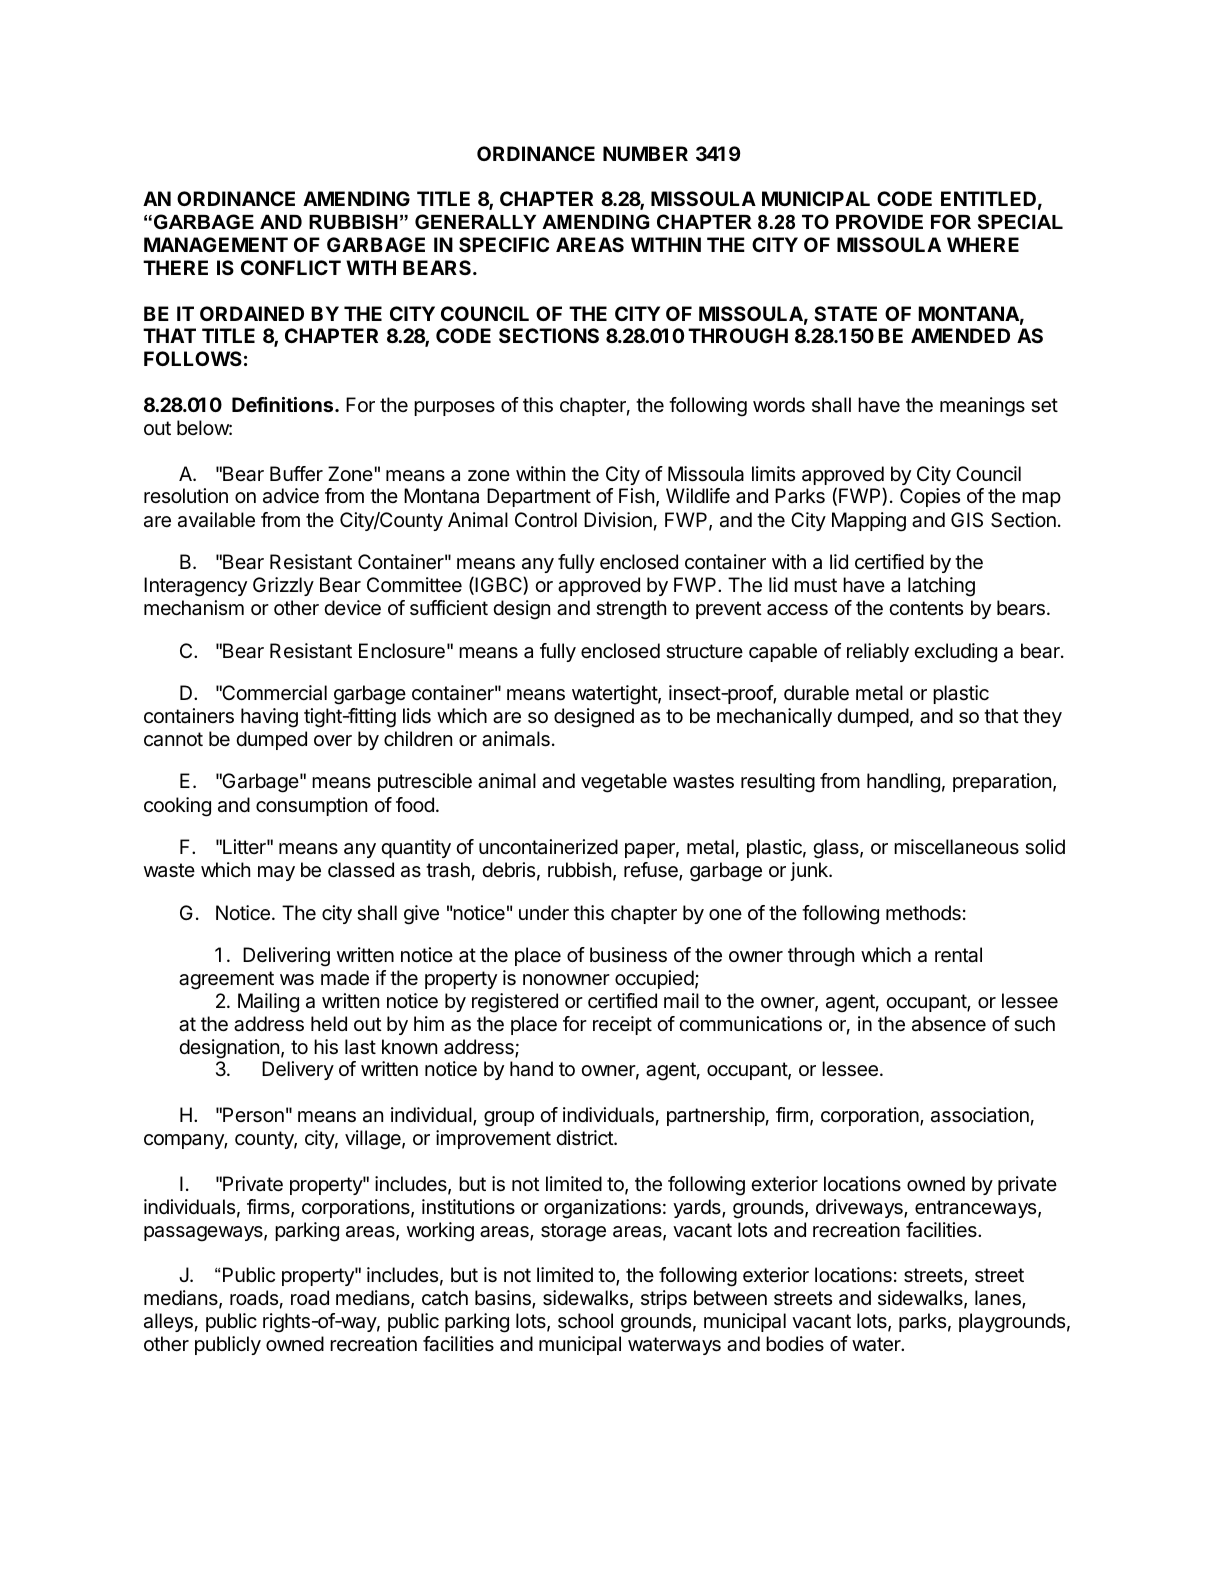  I want to click on preparation, so click(1002, 782).
